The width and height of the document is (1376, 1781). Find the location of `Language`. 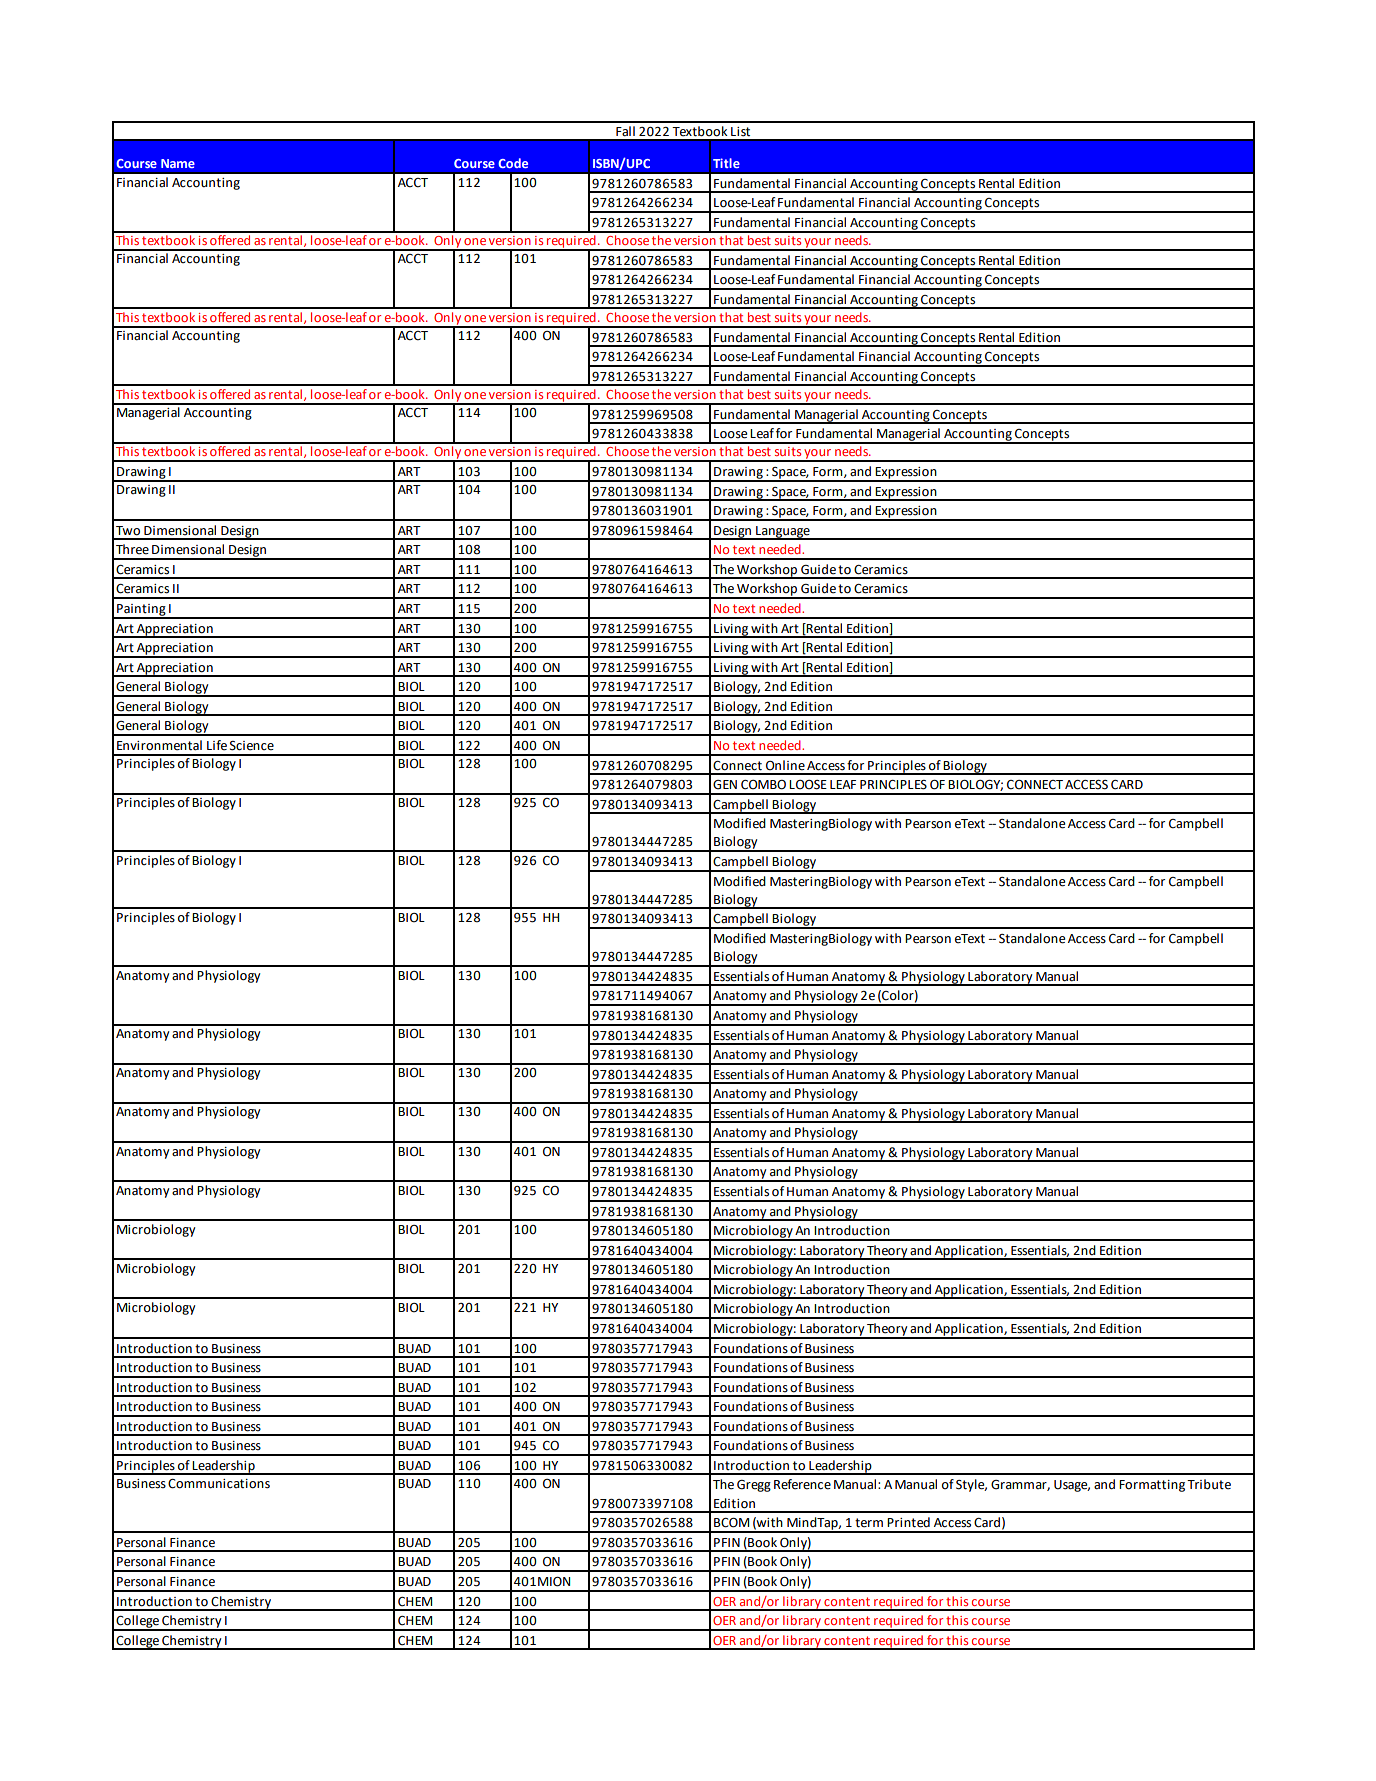

Language is located at coordinates (783, 533).
